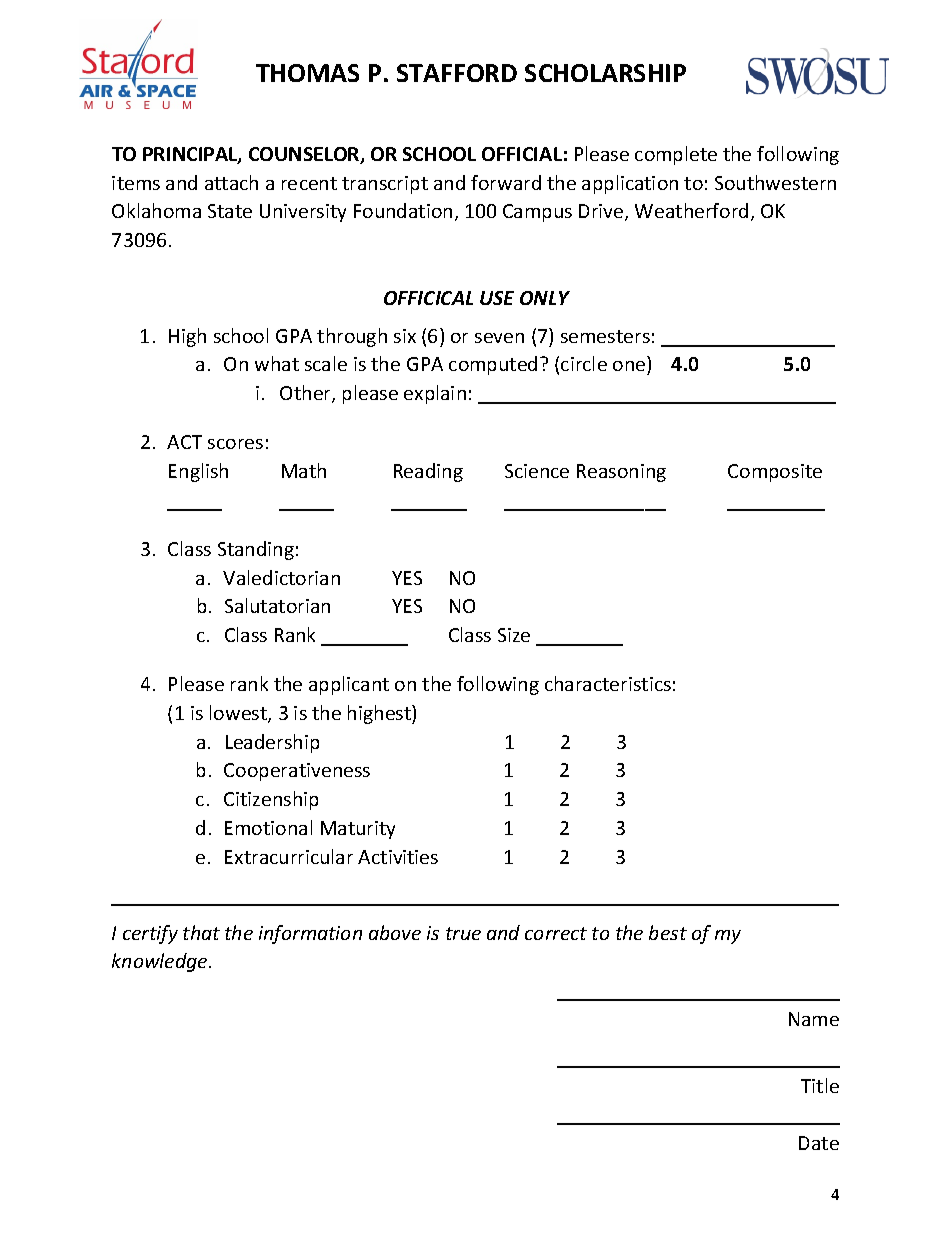 The height and width of the page is (1233, 952). I want to click on computed, so click(493, 365).
